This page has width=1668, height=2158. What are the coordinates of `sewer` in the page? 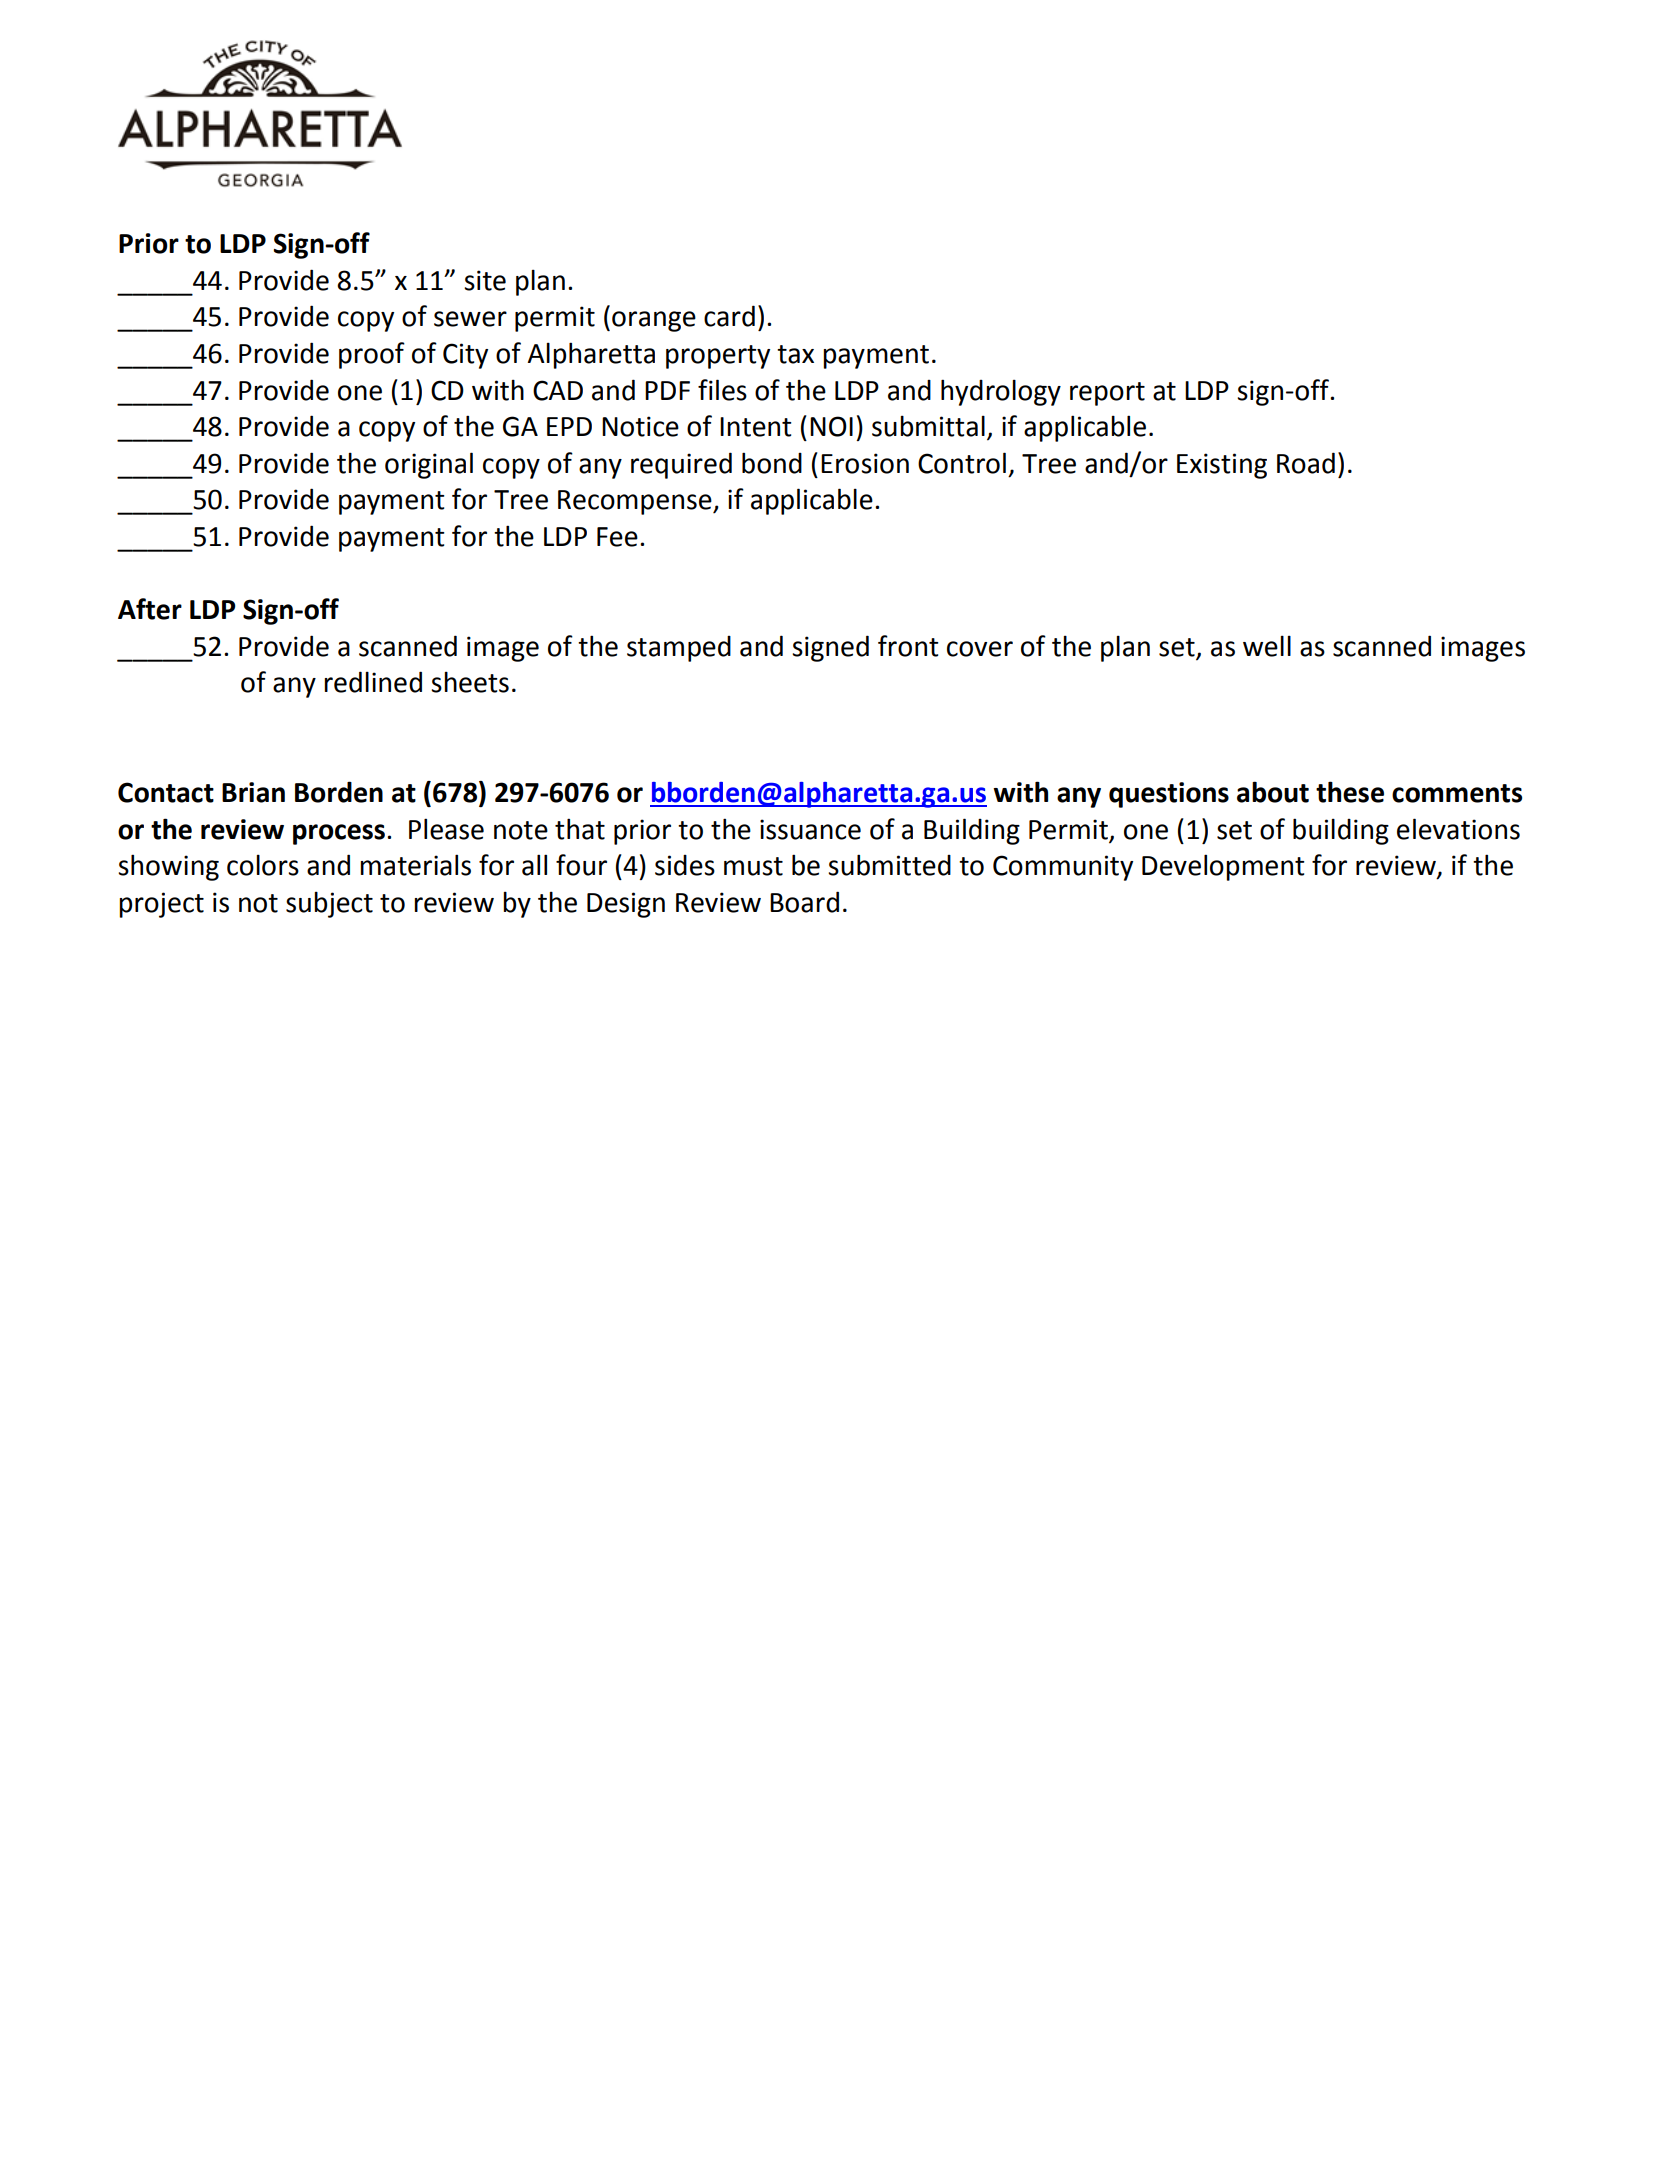 It's located at (470, 319).
